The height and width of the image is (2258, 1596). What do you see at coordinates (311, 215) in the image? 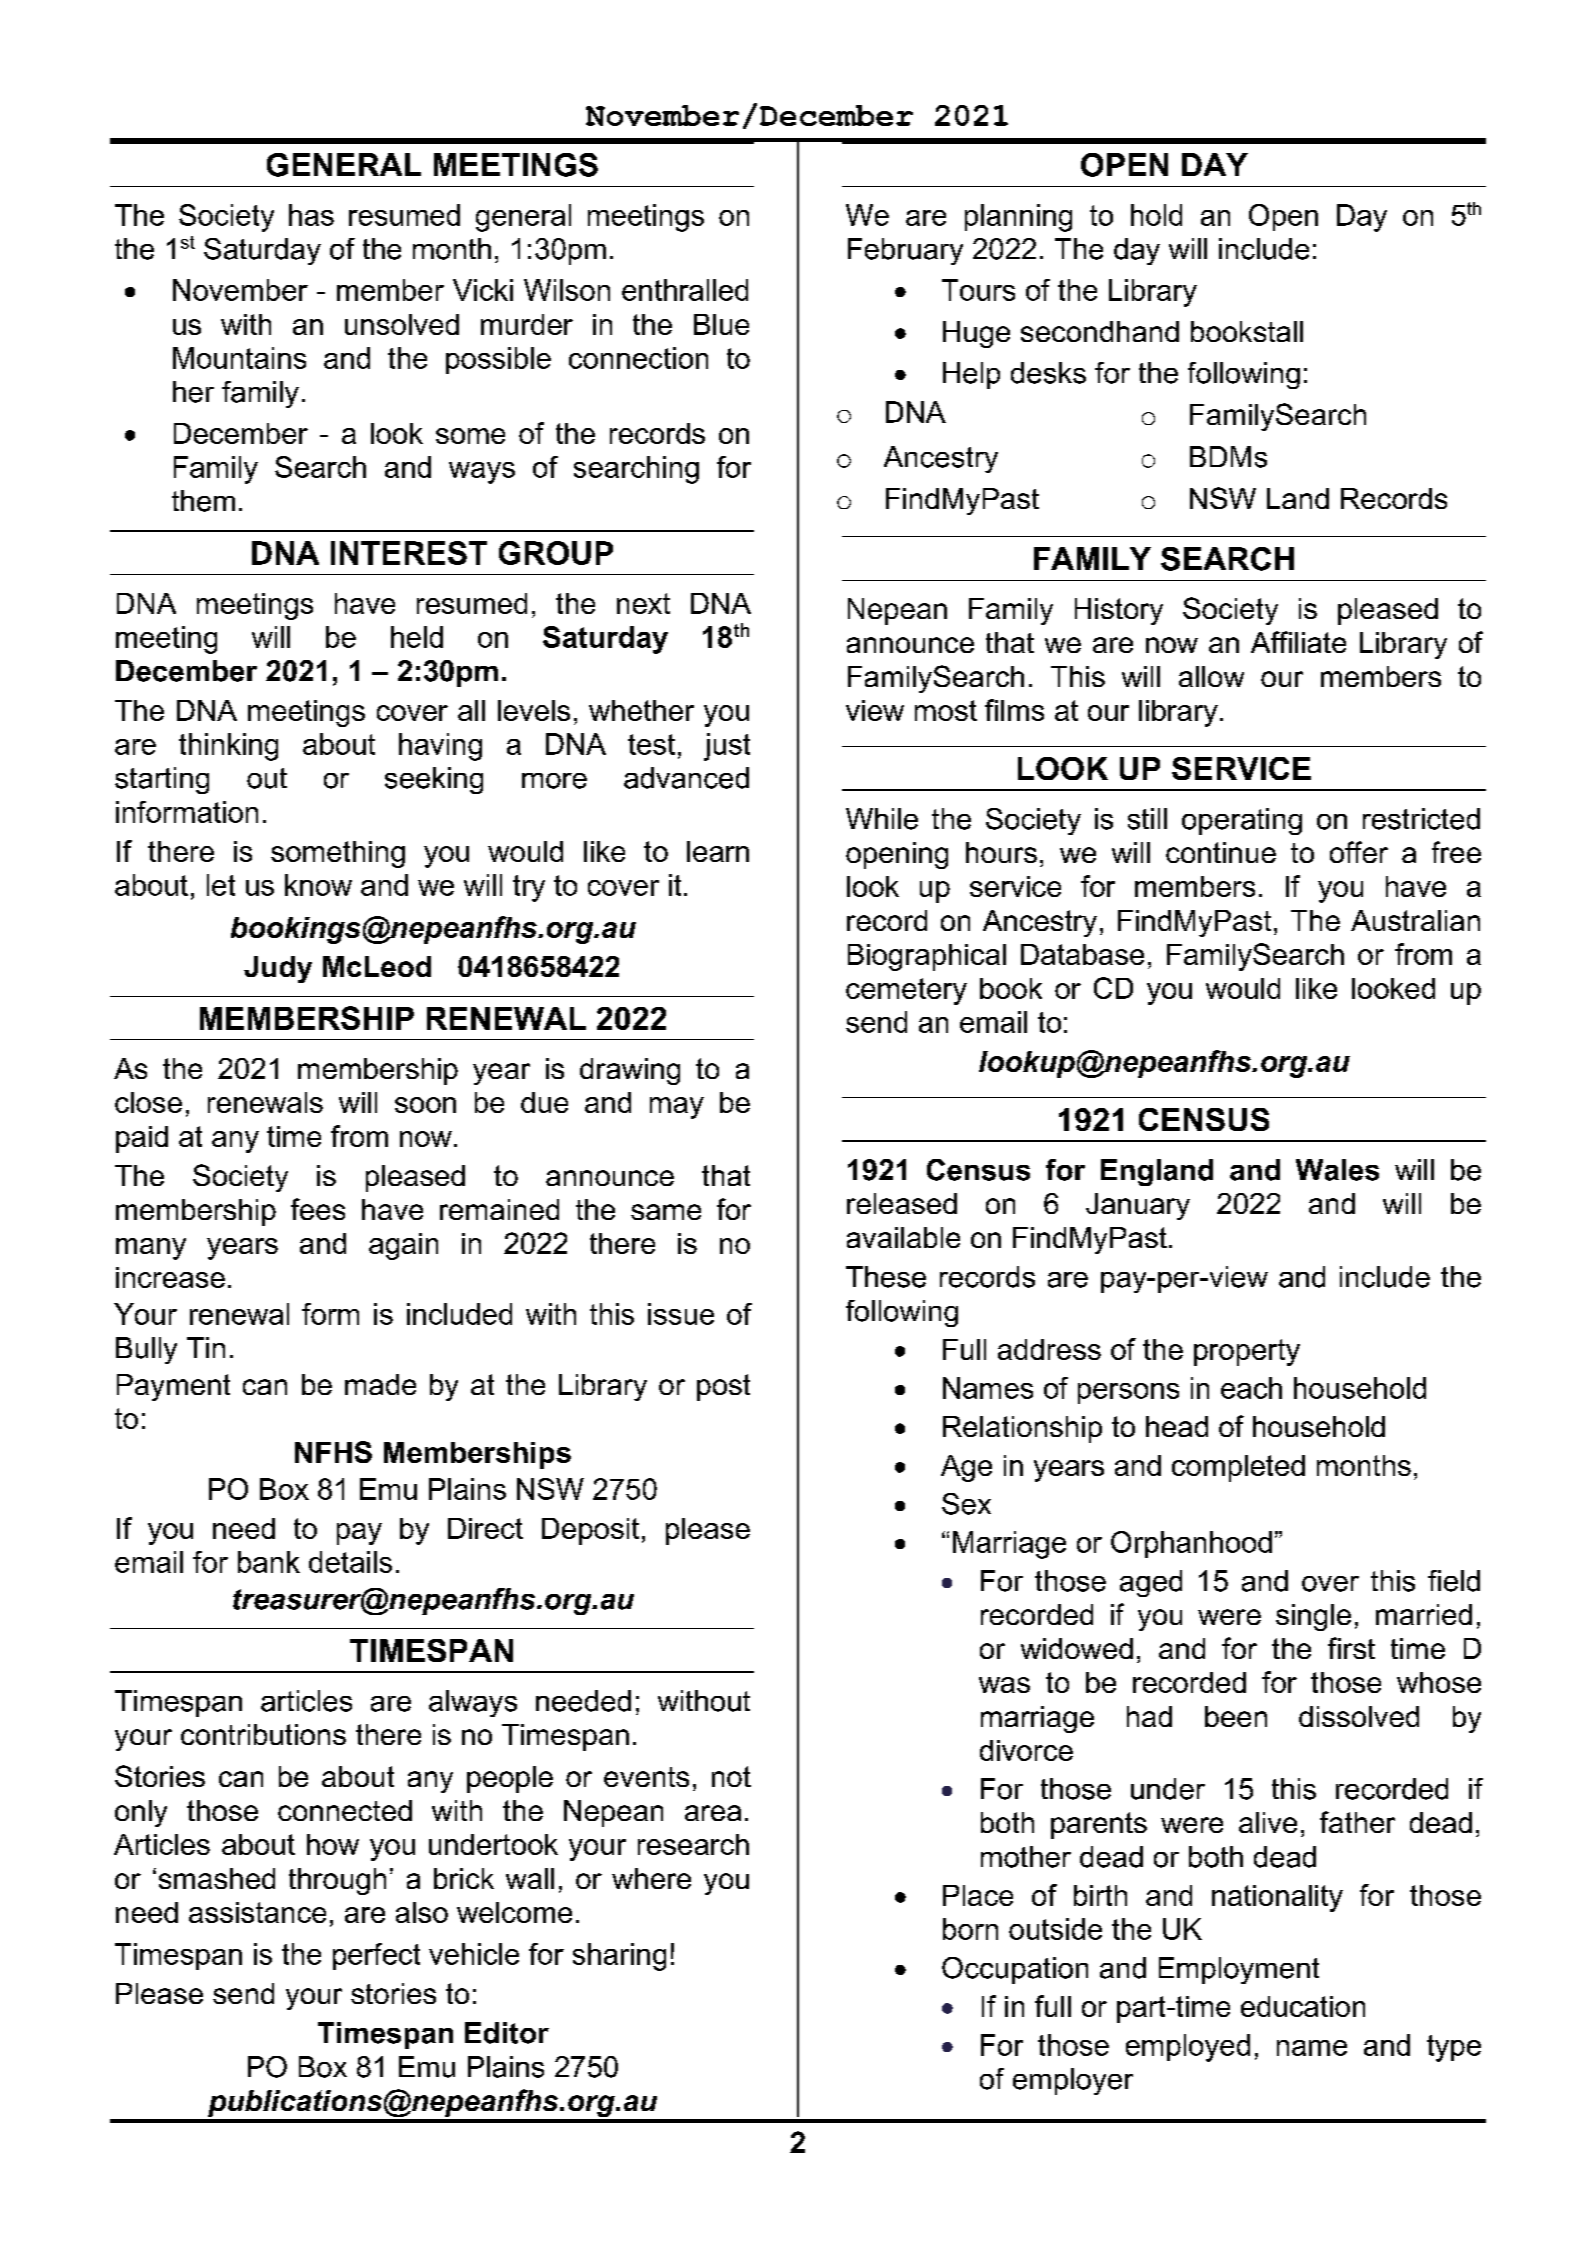
I see `has` at bounding box center [311, 215].
